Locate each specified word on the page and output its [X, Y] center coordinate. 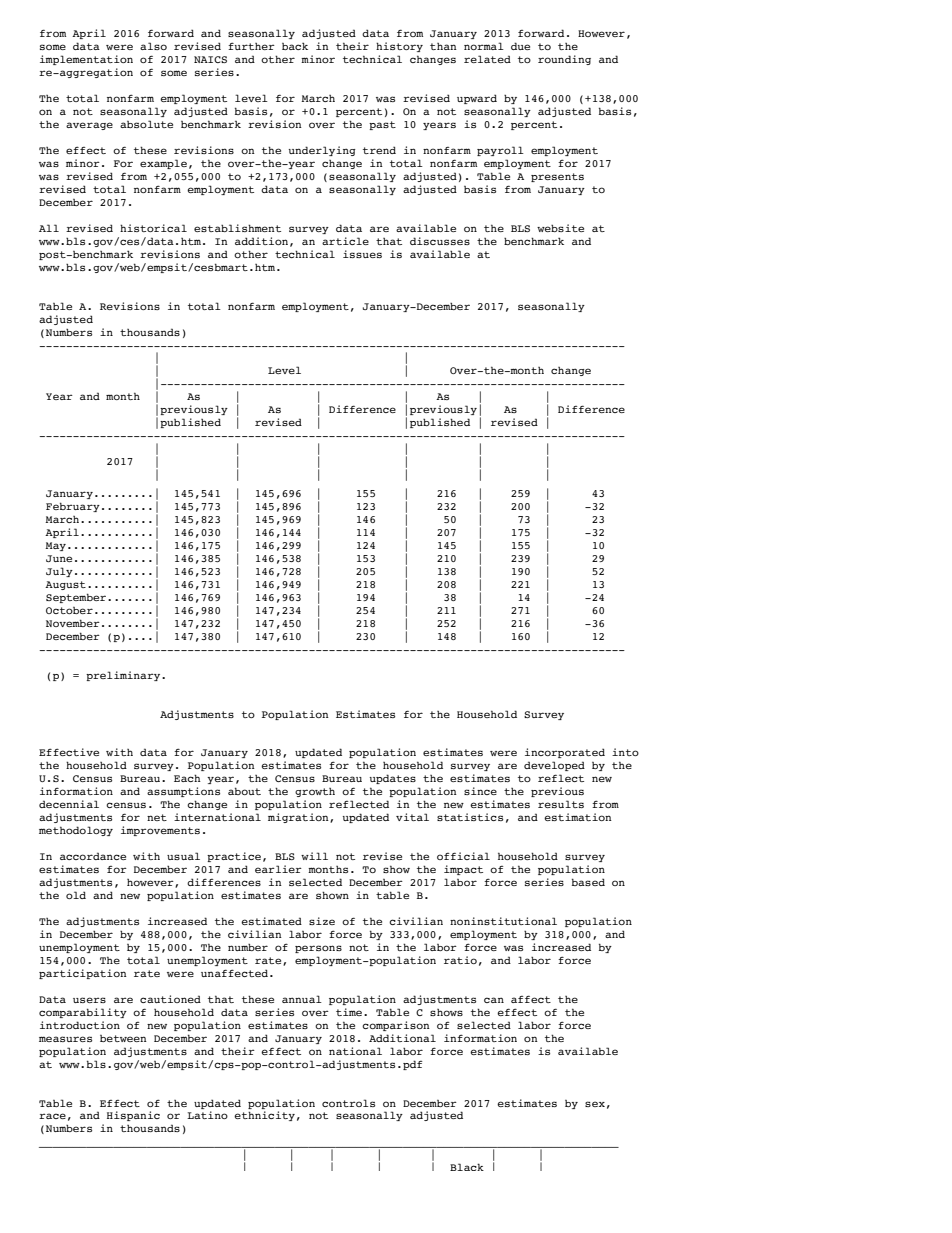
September [77, 598]
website [560, 228]
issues [362, 254]
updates [393, 779]
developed [554, 766]
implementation [86, 60]
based [588, 882]
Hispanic [133, 1116]
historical [153, 228]
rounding [564, 60]
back [295, 46]
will [314, 856]
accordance [93, 856]
